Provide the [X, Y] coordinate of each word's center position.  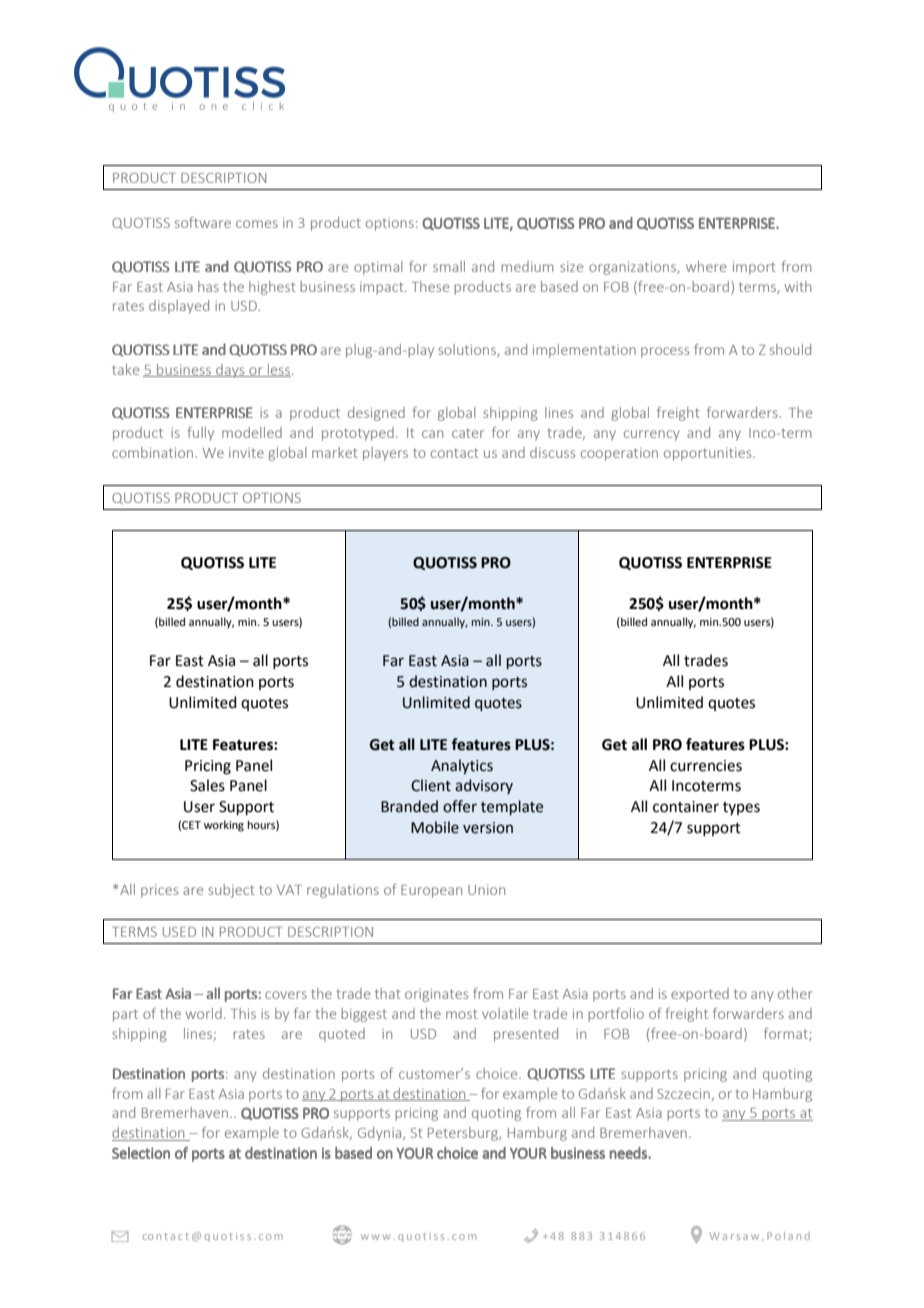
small [449, 266]
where [706, 266]
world [204, 1013]
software [203, 222]
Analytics [462, 766]
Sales [207, 785]
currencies [706, 766]
